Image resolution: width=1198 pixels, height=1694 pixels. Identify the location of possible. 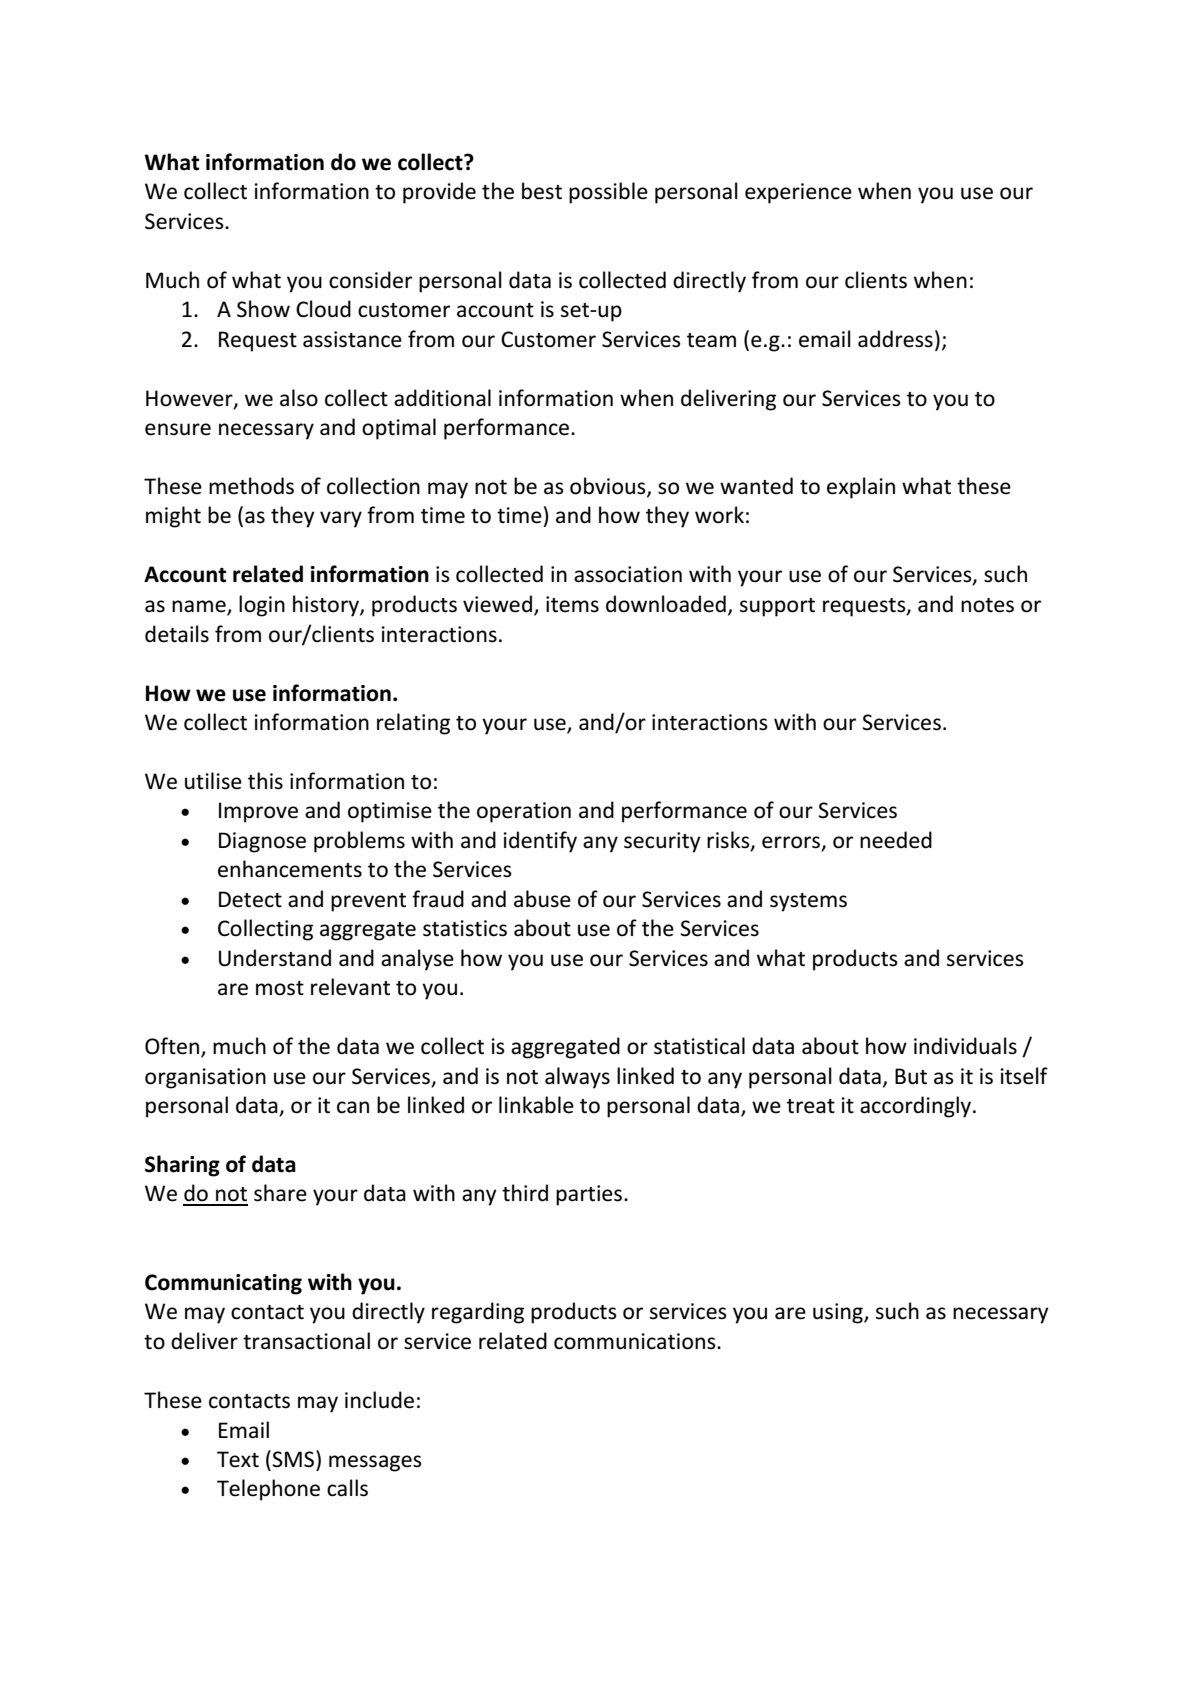
(608, 193).
